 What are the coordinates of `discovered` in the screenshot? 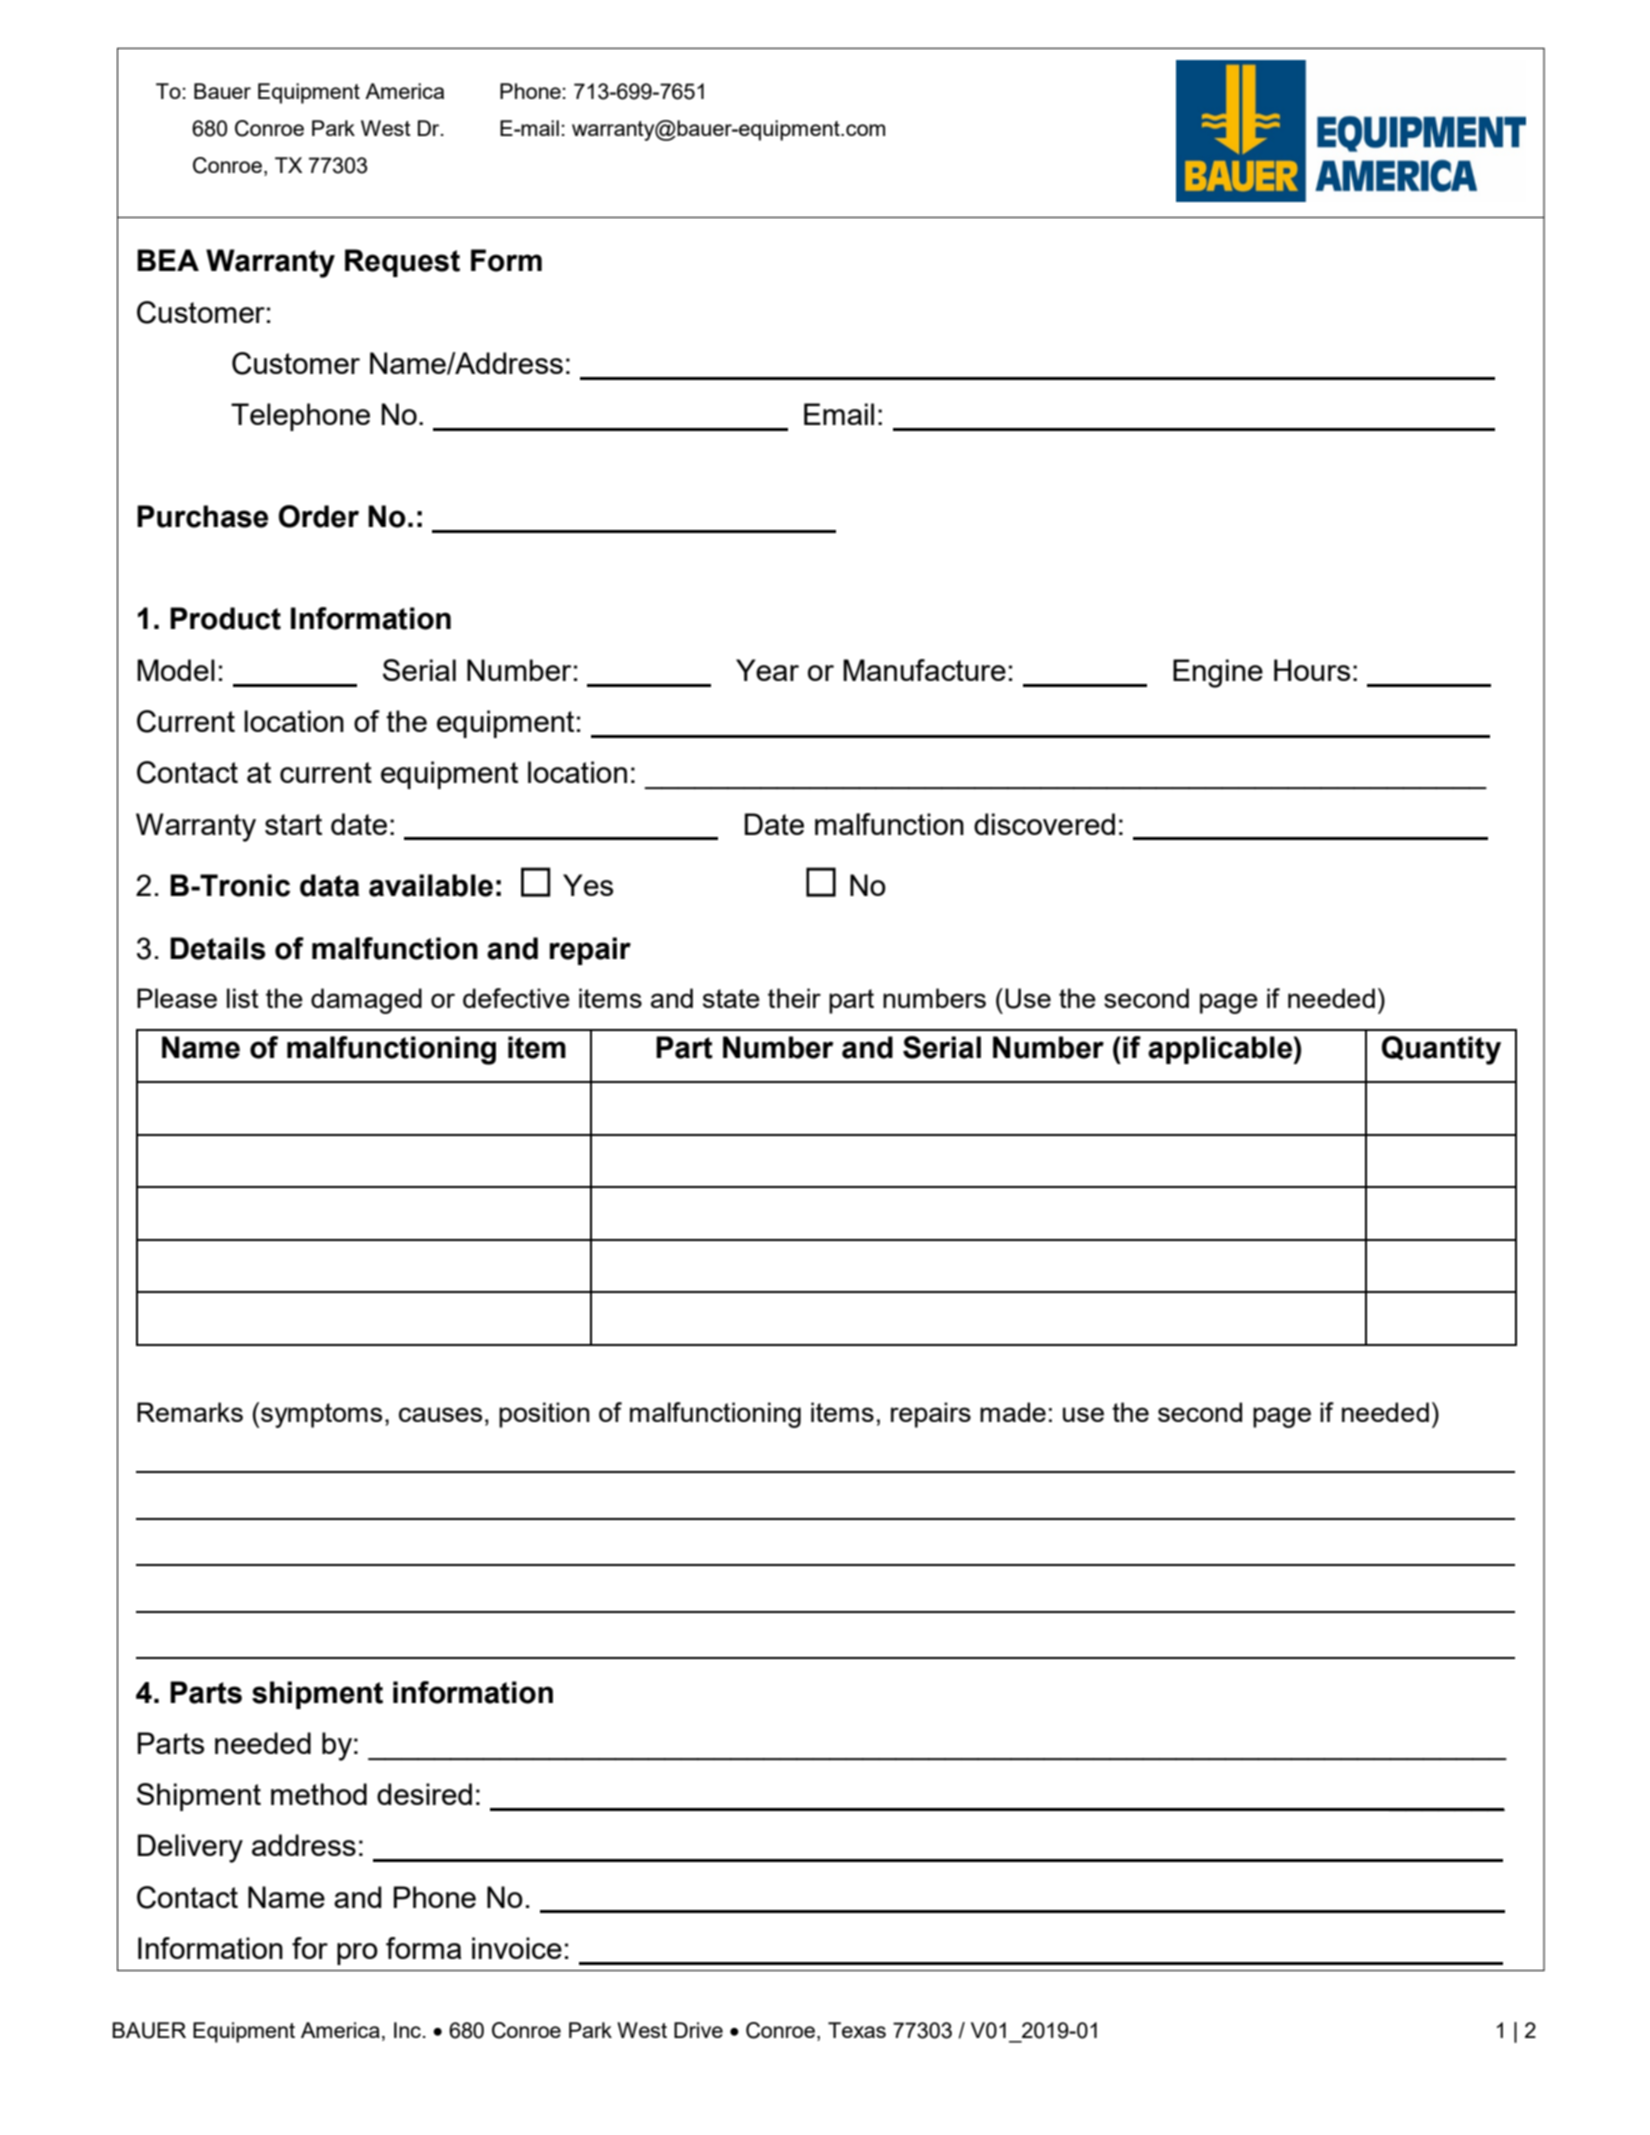 It's located at (1044, 824).
